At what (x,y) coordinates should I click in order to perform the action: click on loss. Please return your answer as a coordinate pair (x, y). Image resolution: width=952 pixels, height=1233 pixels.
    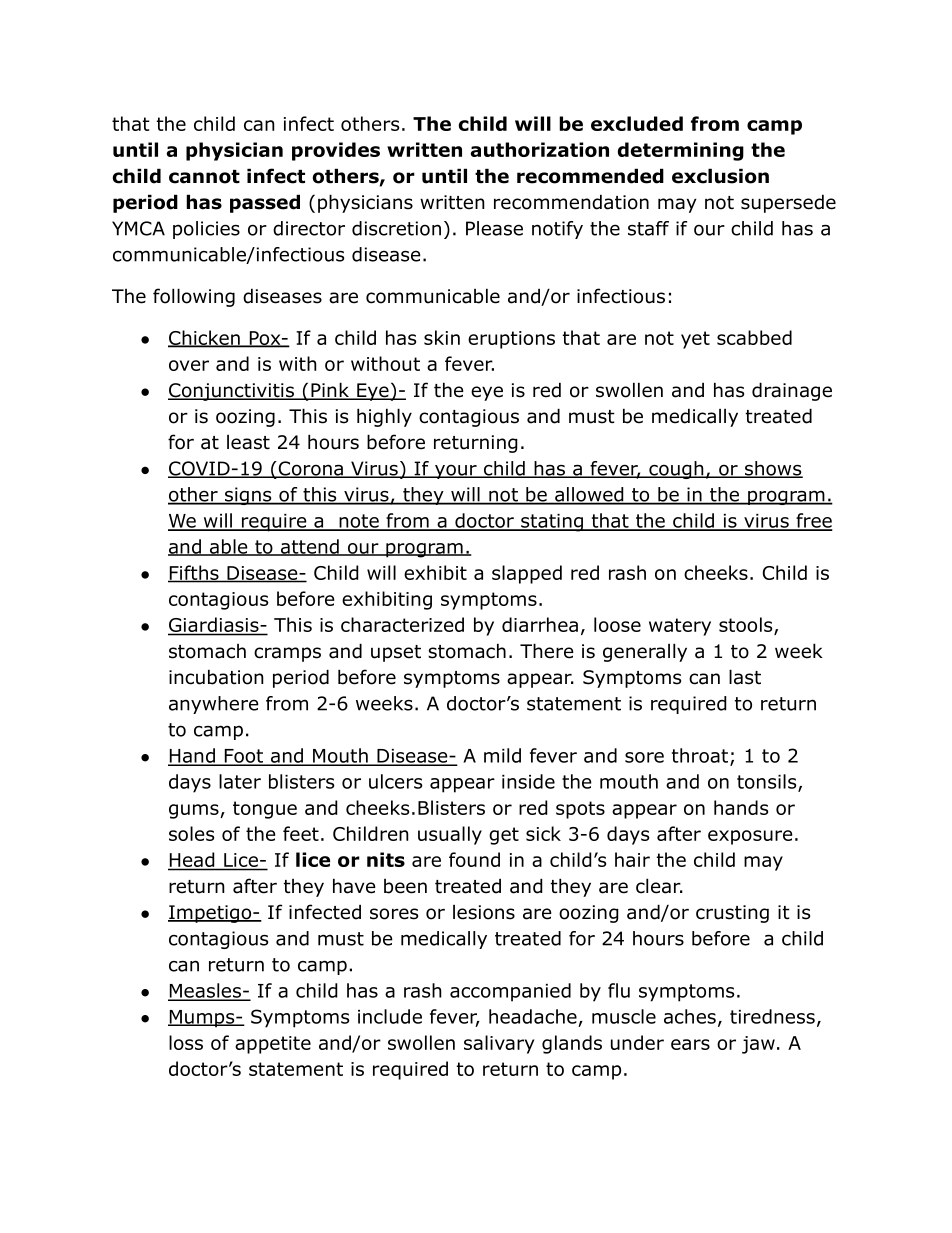
    Looking at the image, I should click on (186, 1042).
